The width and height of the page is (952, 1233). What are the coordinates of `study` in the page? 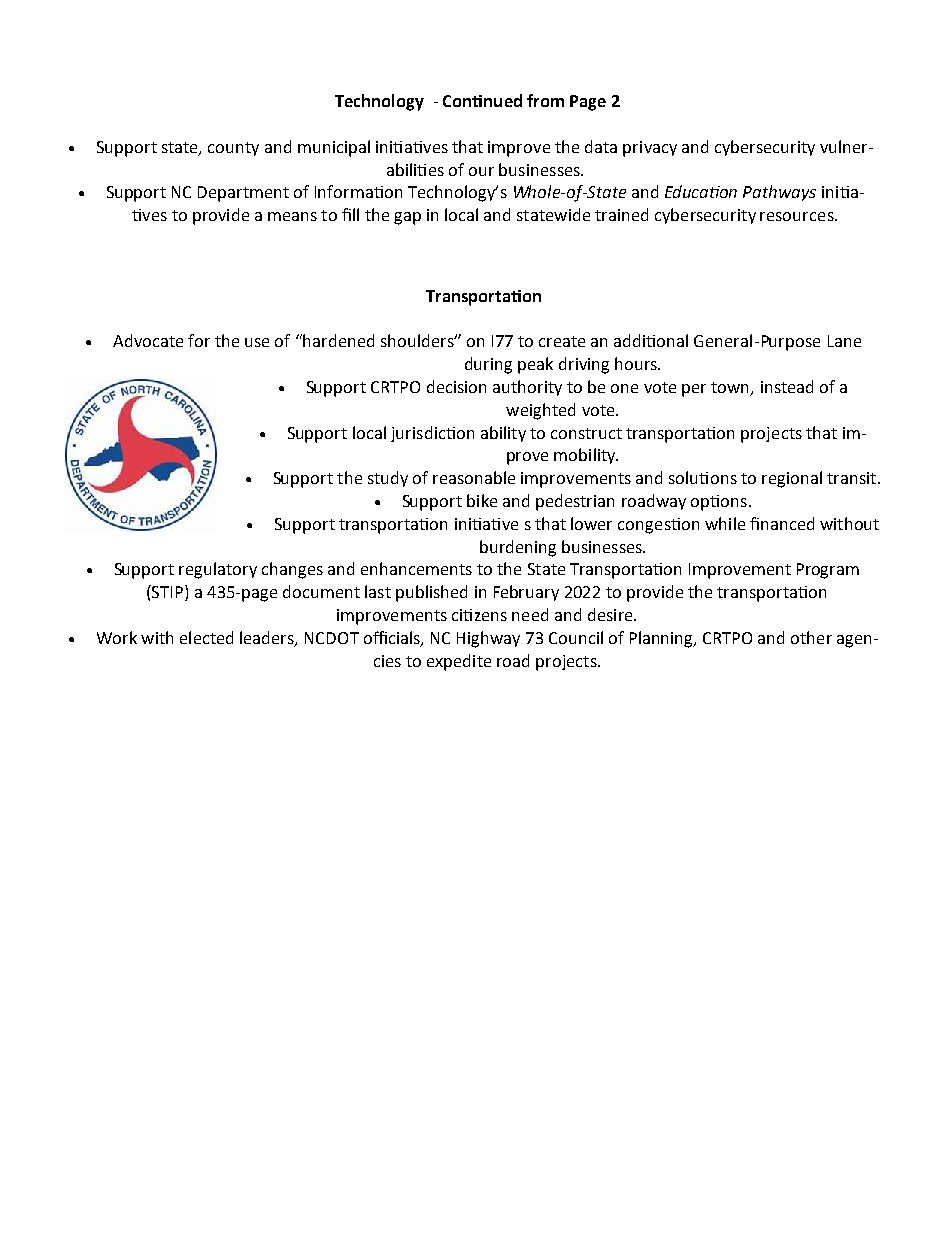 It's located at (388, 479).
